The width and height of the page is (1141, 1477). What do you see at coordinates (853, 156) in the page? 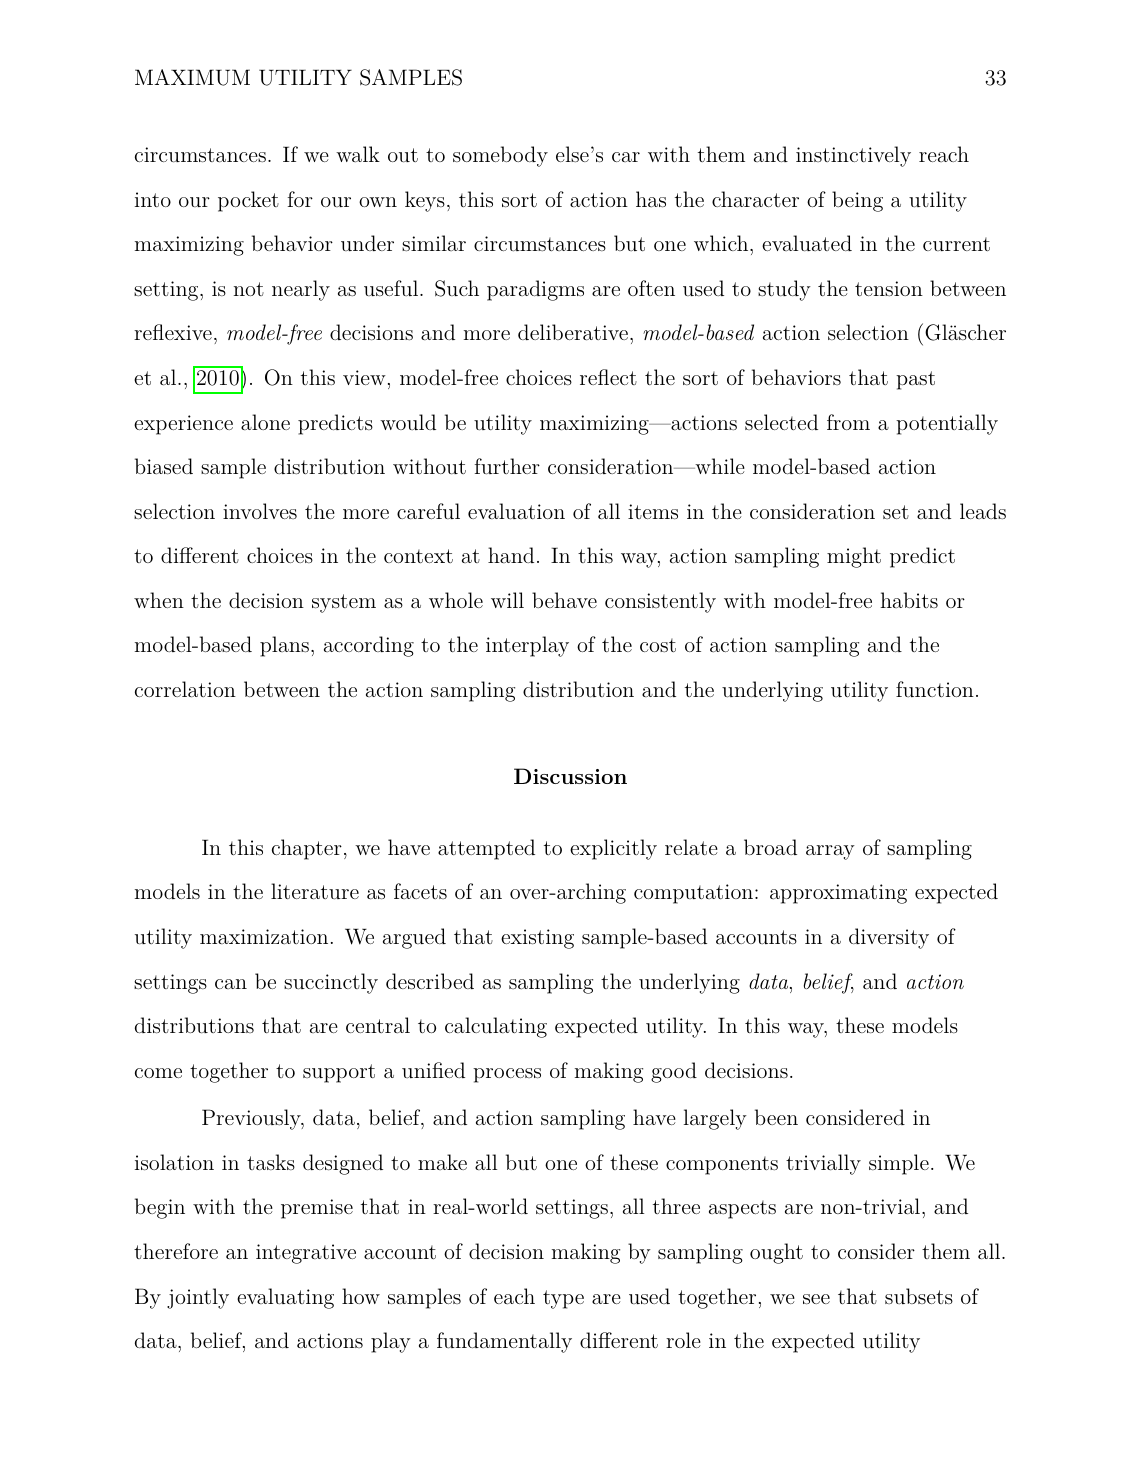
I see `instinctively` at bounding box center [853, 156].
